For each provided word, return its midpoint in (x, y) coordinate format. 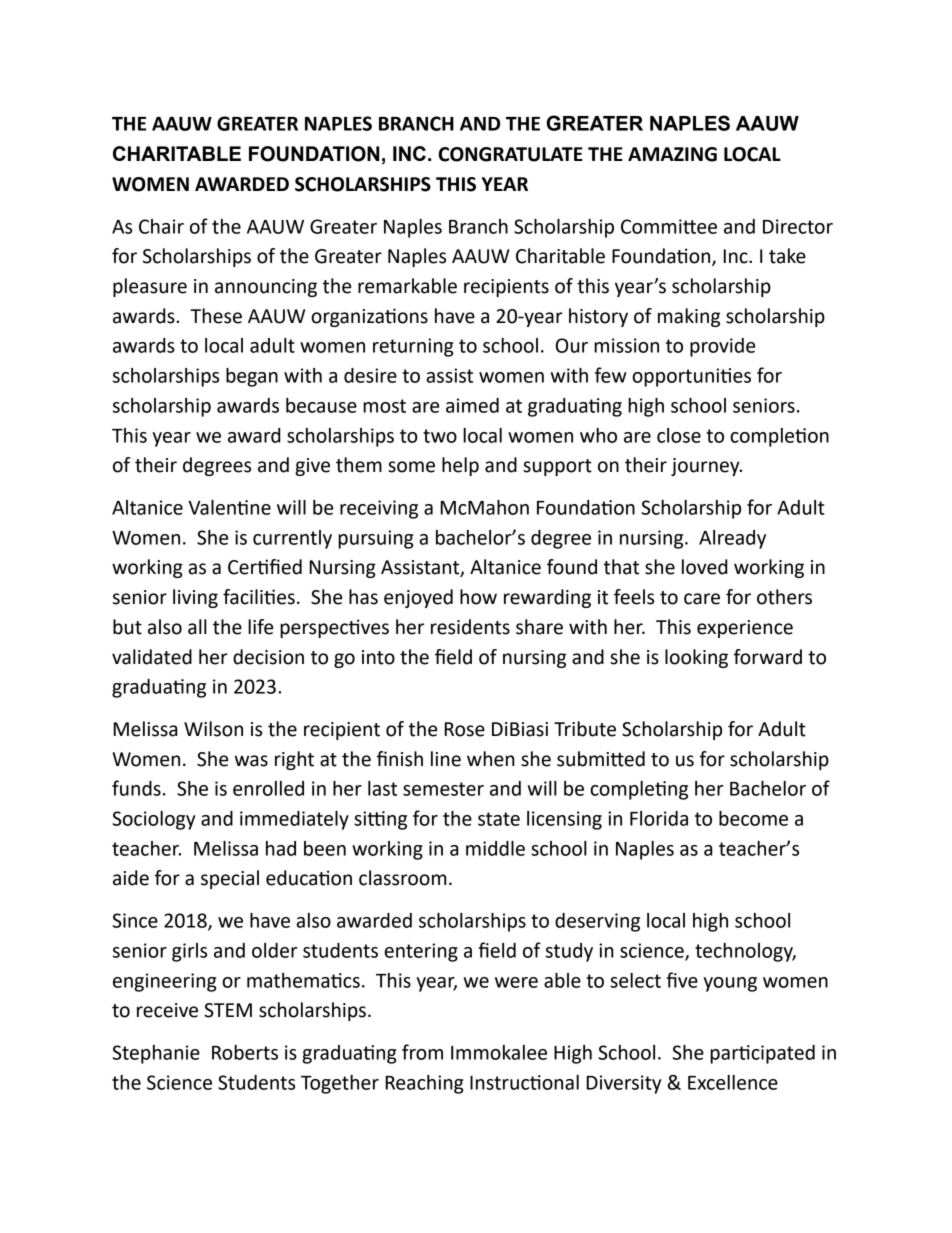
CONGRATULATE (511, 154)
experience (745, 629)
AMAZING (672, 154)
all (197, 627)
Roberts (245, 1052)
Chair (161, 226)
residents (470, 627)
